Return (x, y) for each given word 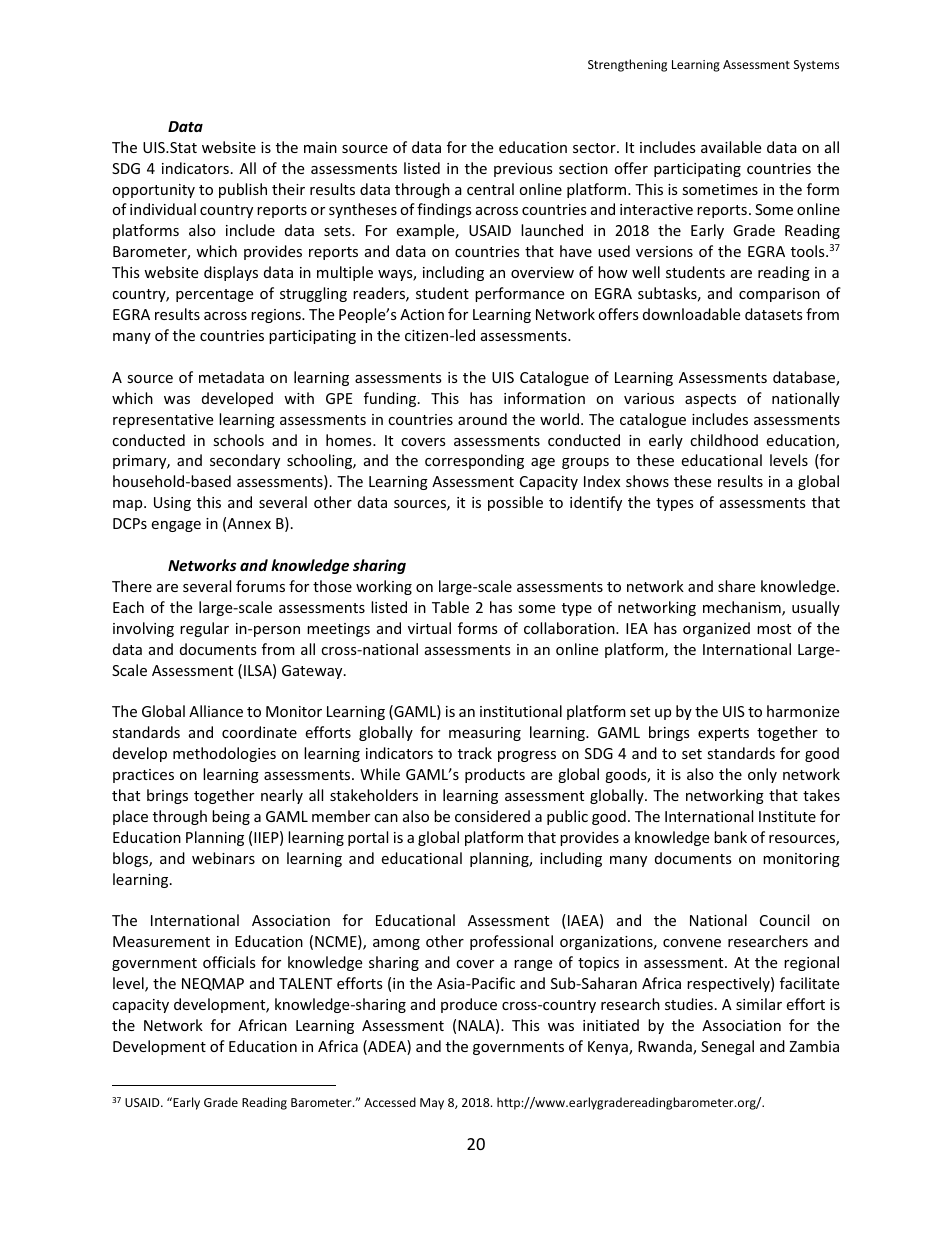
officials (229, 962)
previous (523, 170)
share (736, 586)
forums (260, 586)
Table (450, 607)
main (320, 147)
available (731, 147)
